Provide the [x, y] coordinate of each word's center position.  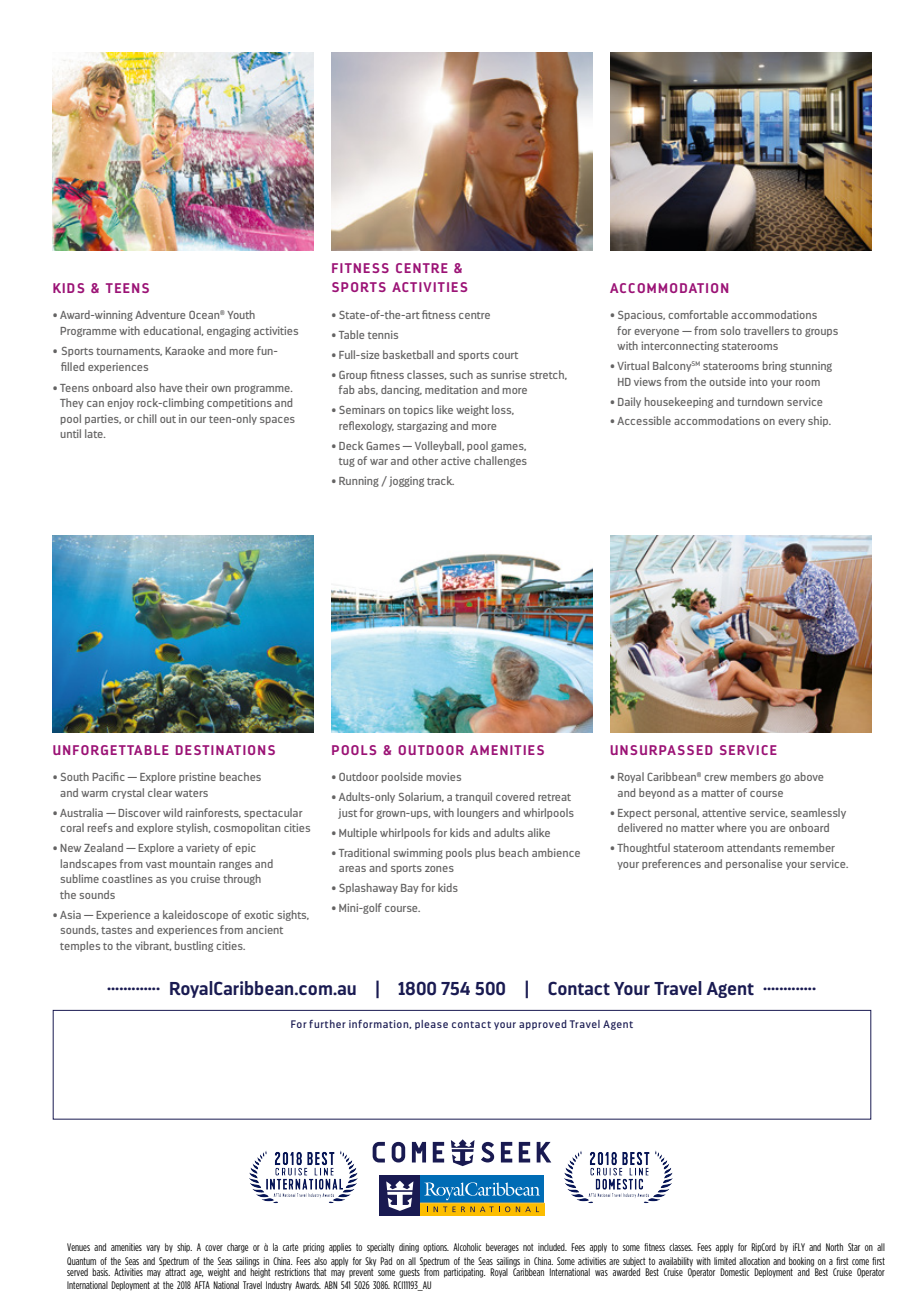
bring [774, 366]
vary [153, 1248]
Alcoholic [467, 1247]
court [505, 355]
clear [160, 792]
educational [173, 331]
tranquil [473, 797]
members [753, 776]
